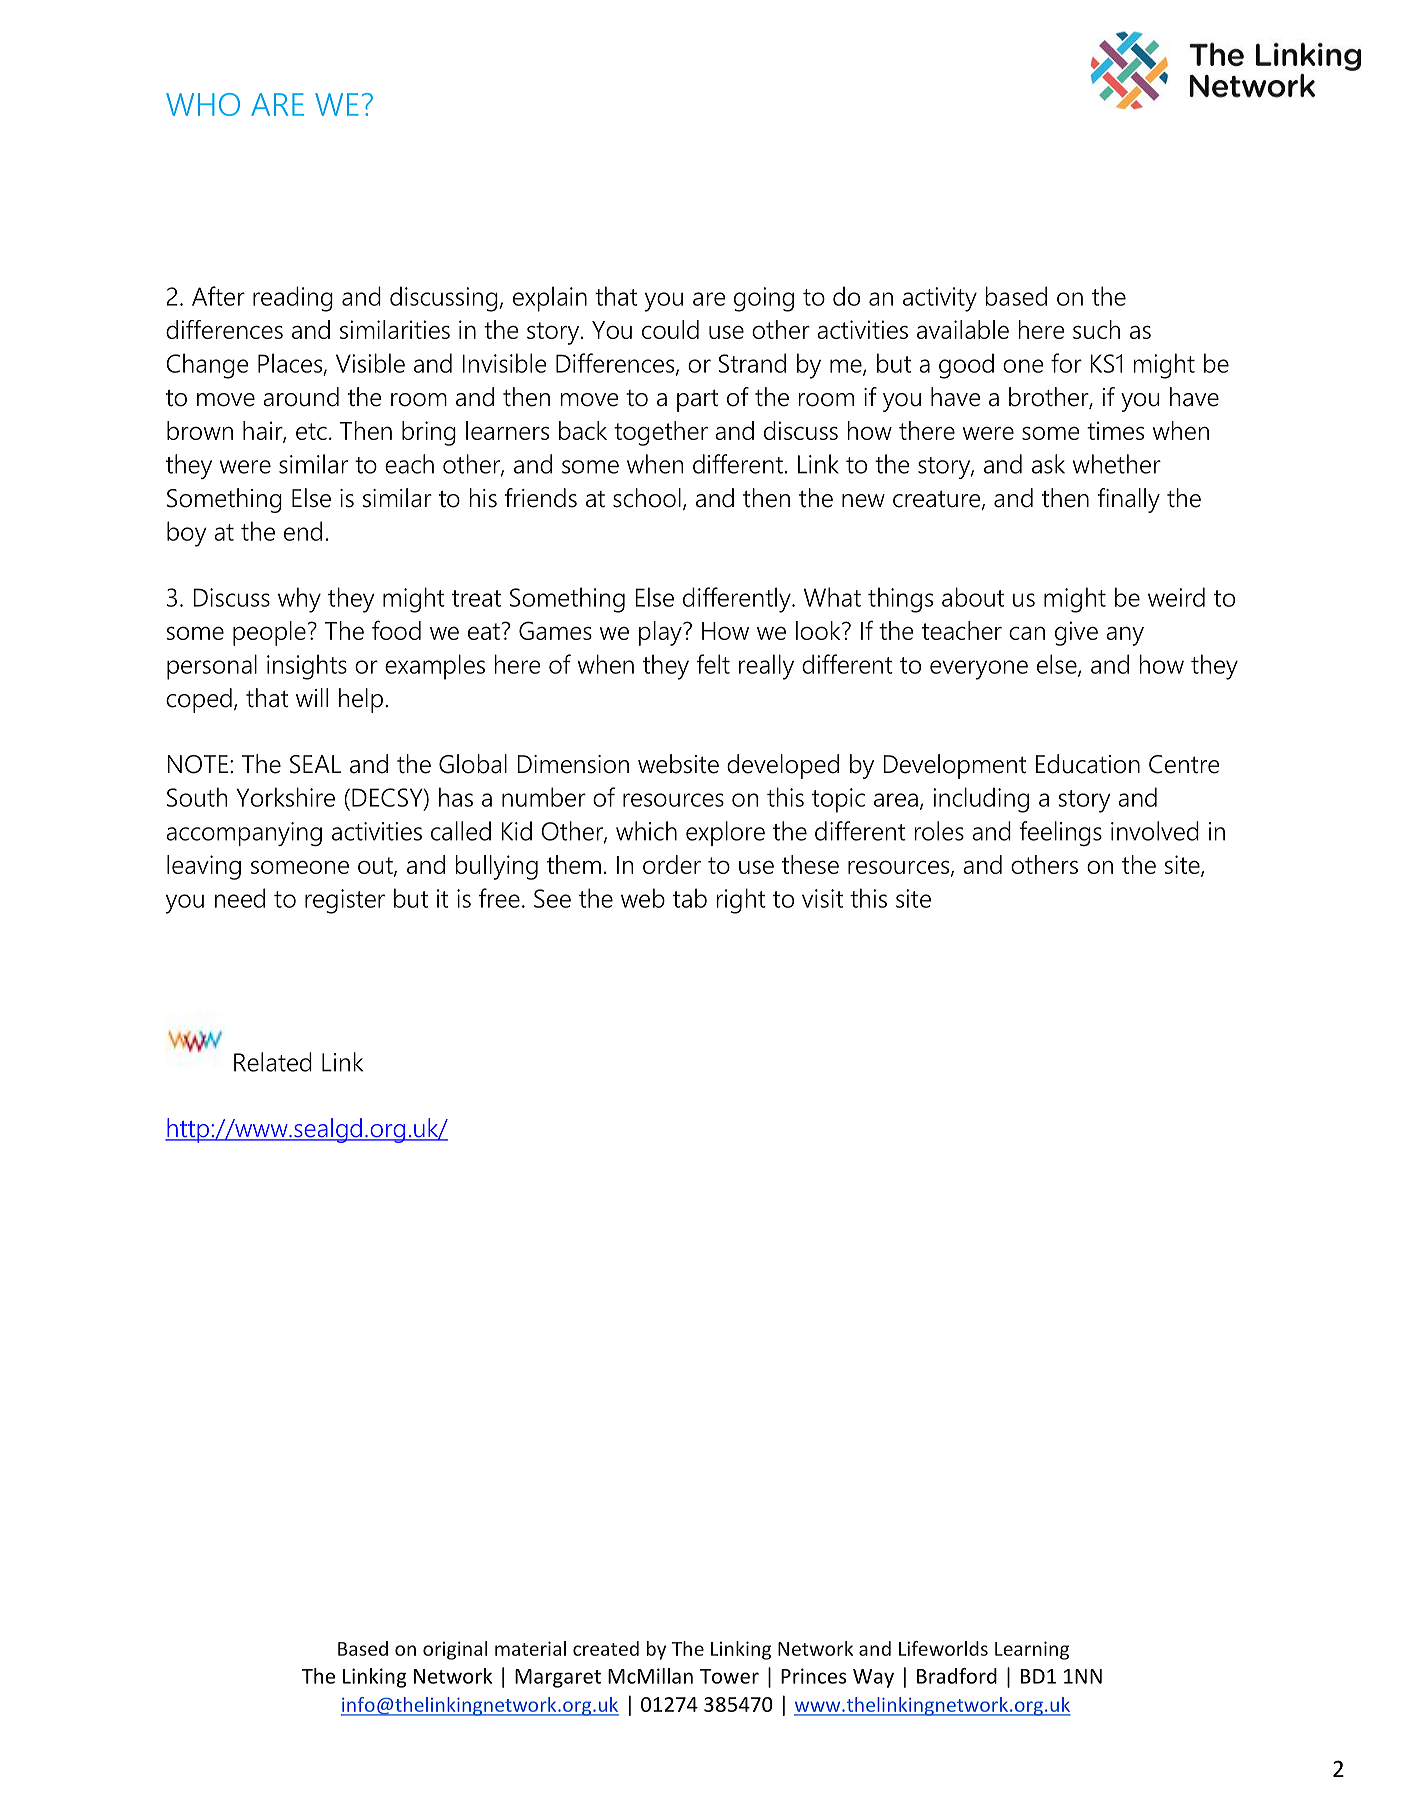  What do you see at coordinates (345, 901) in the screenshot?
I see `register` at bounding box center [345, 901].
